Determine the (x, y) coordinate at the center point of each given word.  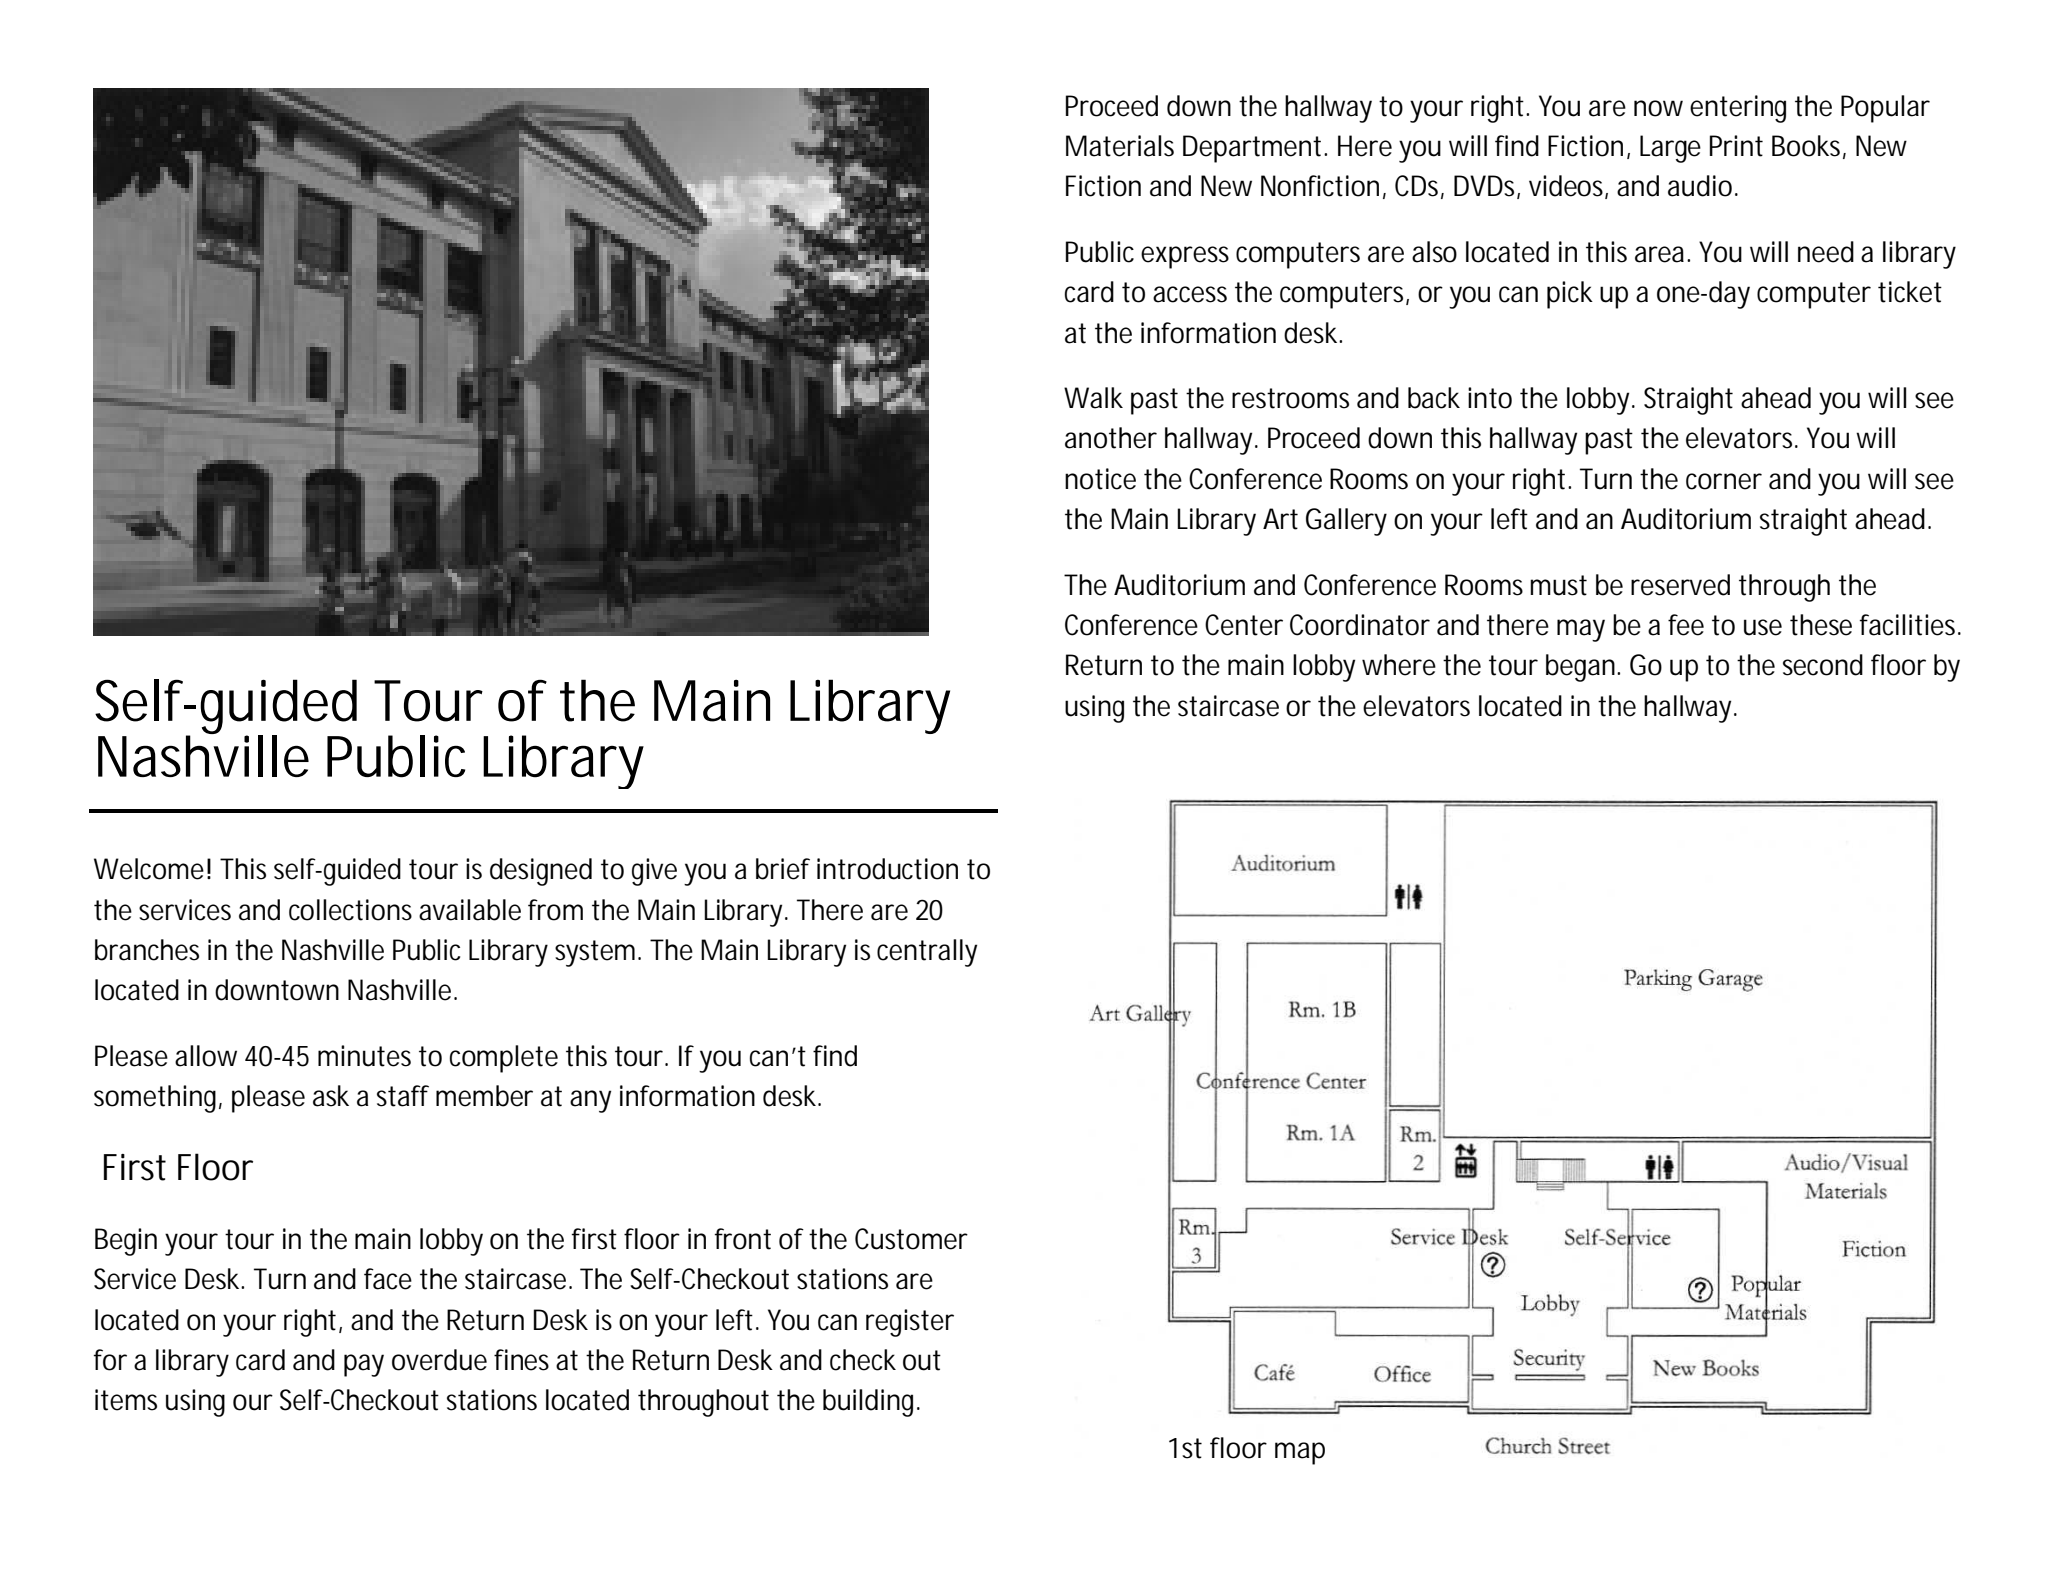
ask (331, 1096)
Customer (911, 1239)
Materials (1120, 146)
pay (364, 1365)
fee (1686, 625)
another (1111, 438)
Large (1670, 149)
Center (1244, 625)
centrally (927, 953)
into (1490, 398)
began (1582, 668)
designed (541, 872)
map (1300, 1453)
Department (1255, 149)
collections (350, 910)
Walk (1093, 398)
